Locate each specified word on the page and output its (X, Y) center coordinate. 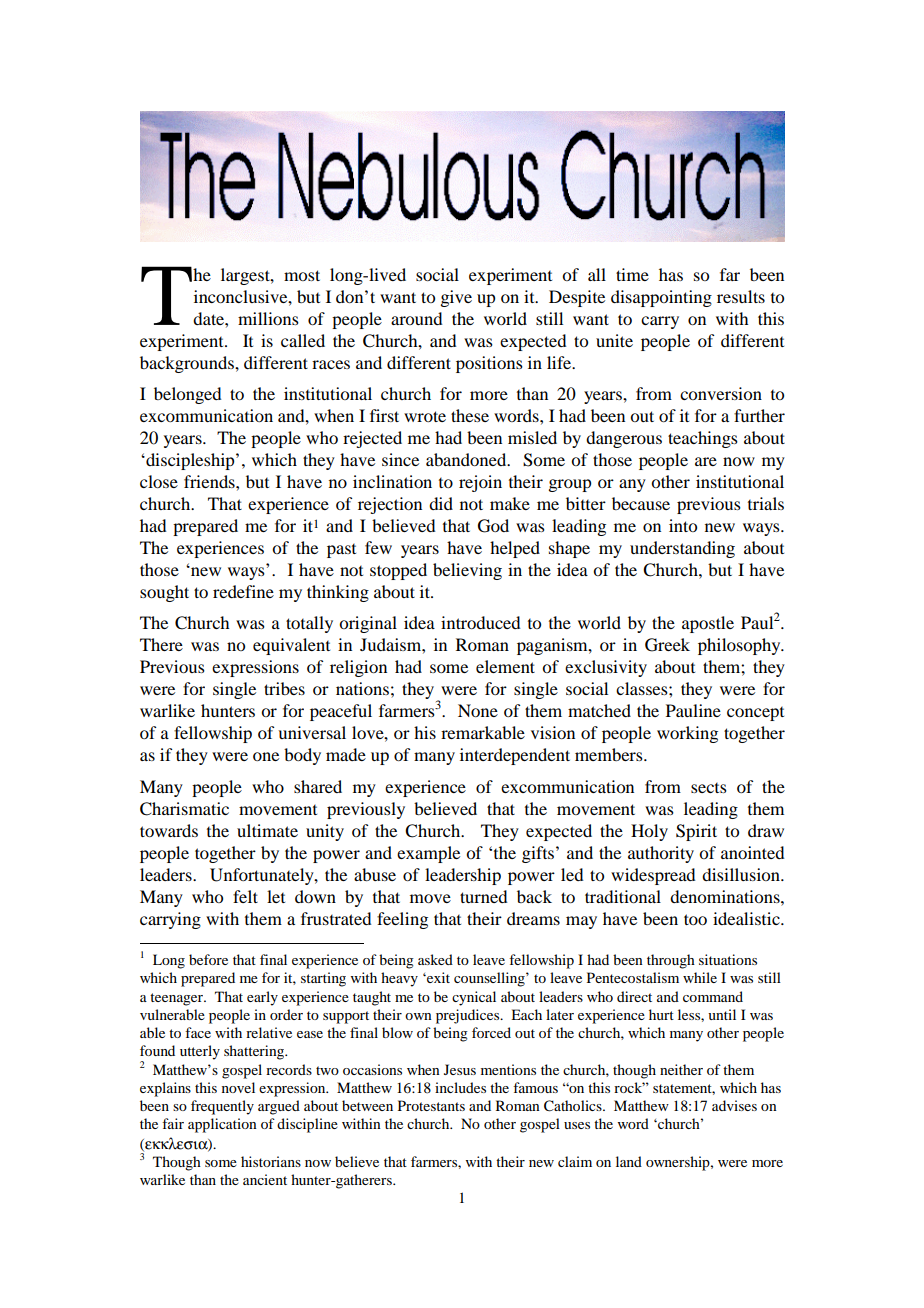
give (456, 298)
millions (268, 318)
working (687, 734)
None (478, 710)
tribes (284, 688)
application (222, 1125)
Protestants (431, 1105)
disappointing (661, 298)
